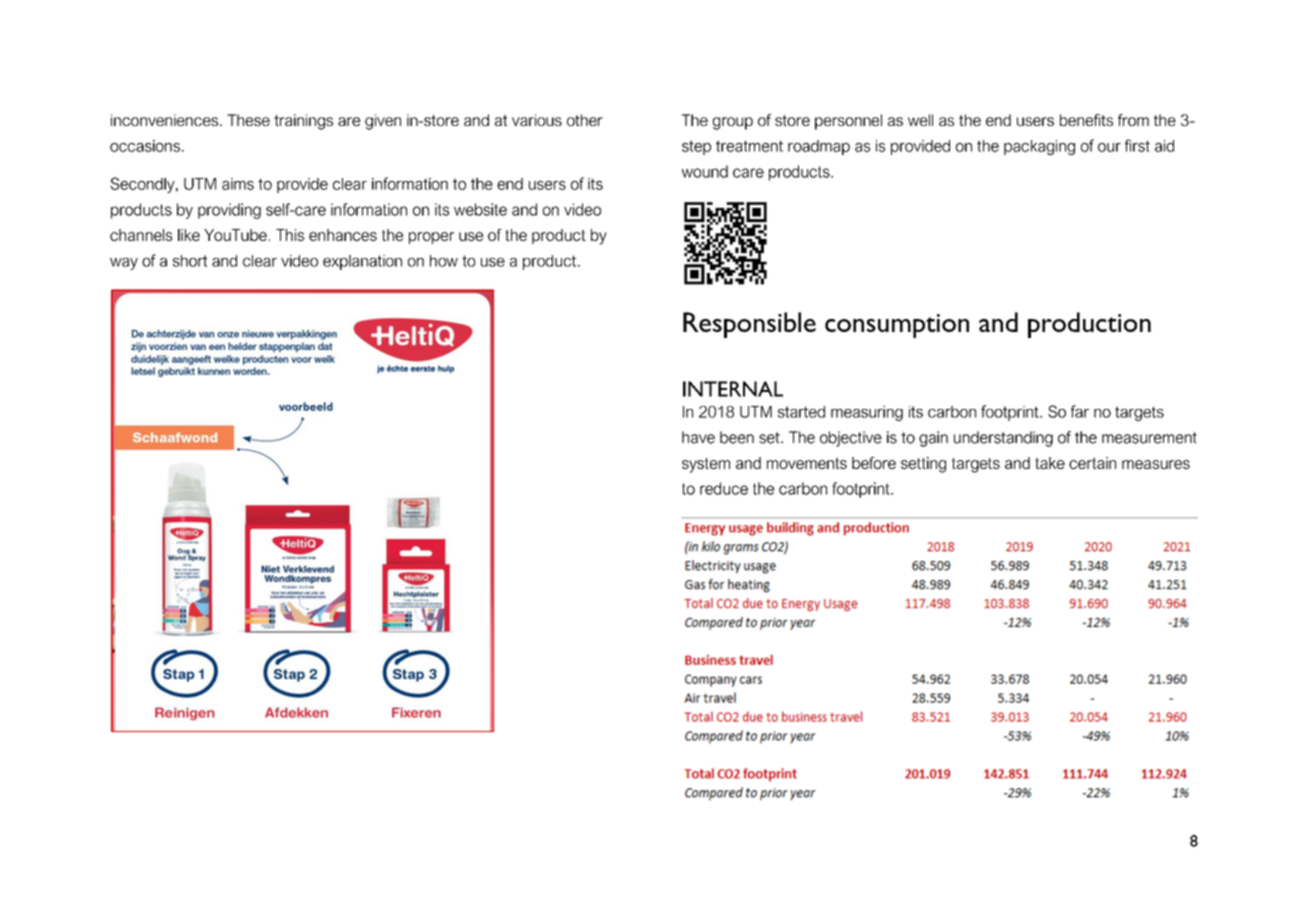 This image has width=1308, height=924. I want to click on Responsible, so click(749, 325).
